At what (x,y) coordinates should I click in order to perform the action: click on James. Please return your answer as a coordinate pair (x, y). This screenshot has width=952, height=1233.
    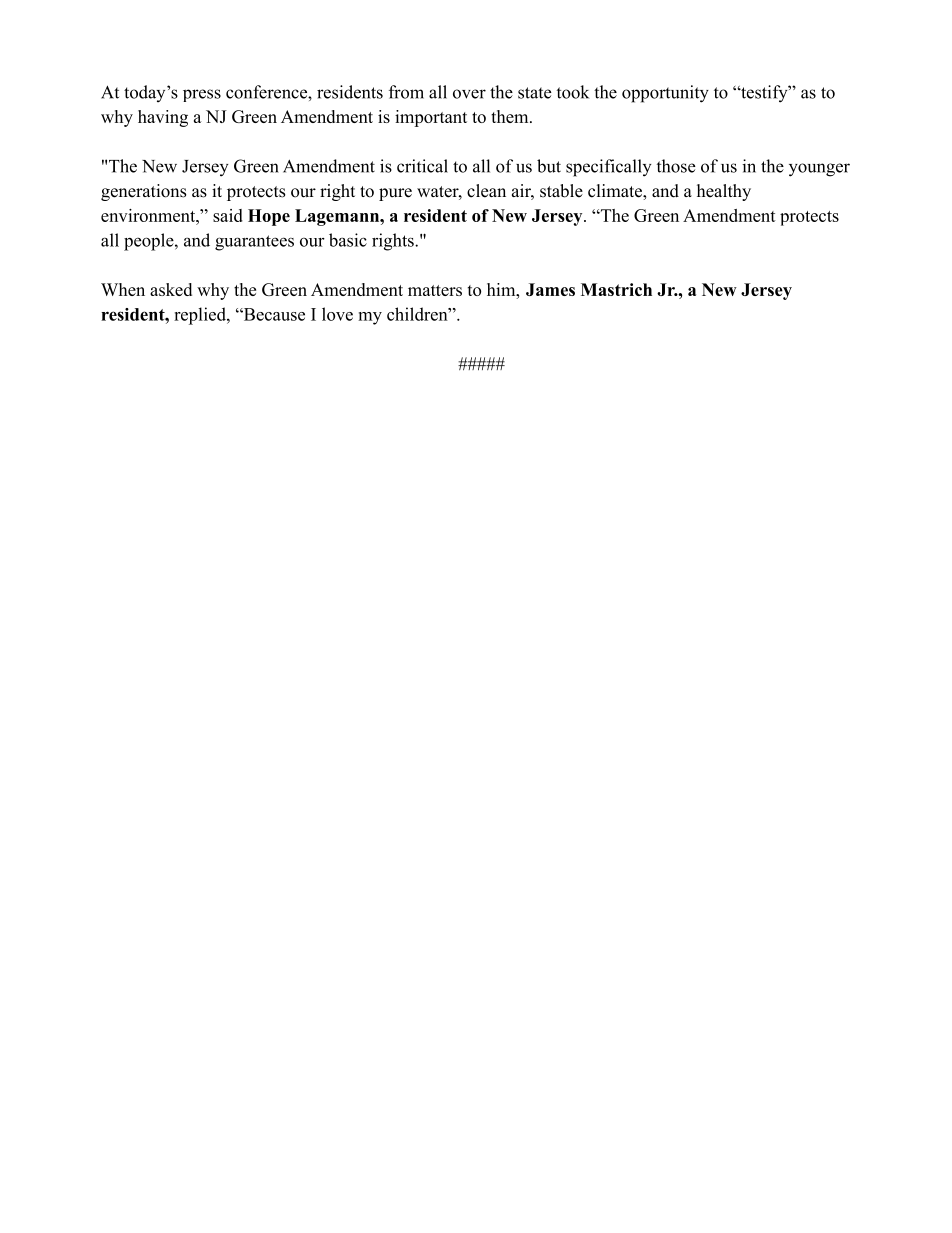
    Looking at the image, I should click on (550, 289).
